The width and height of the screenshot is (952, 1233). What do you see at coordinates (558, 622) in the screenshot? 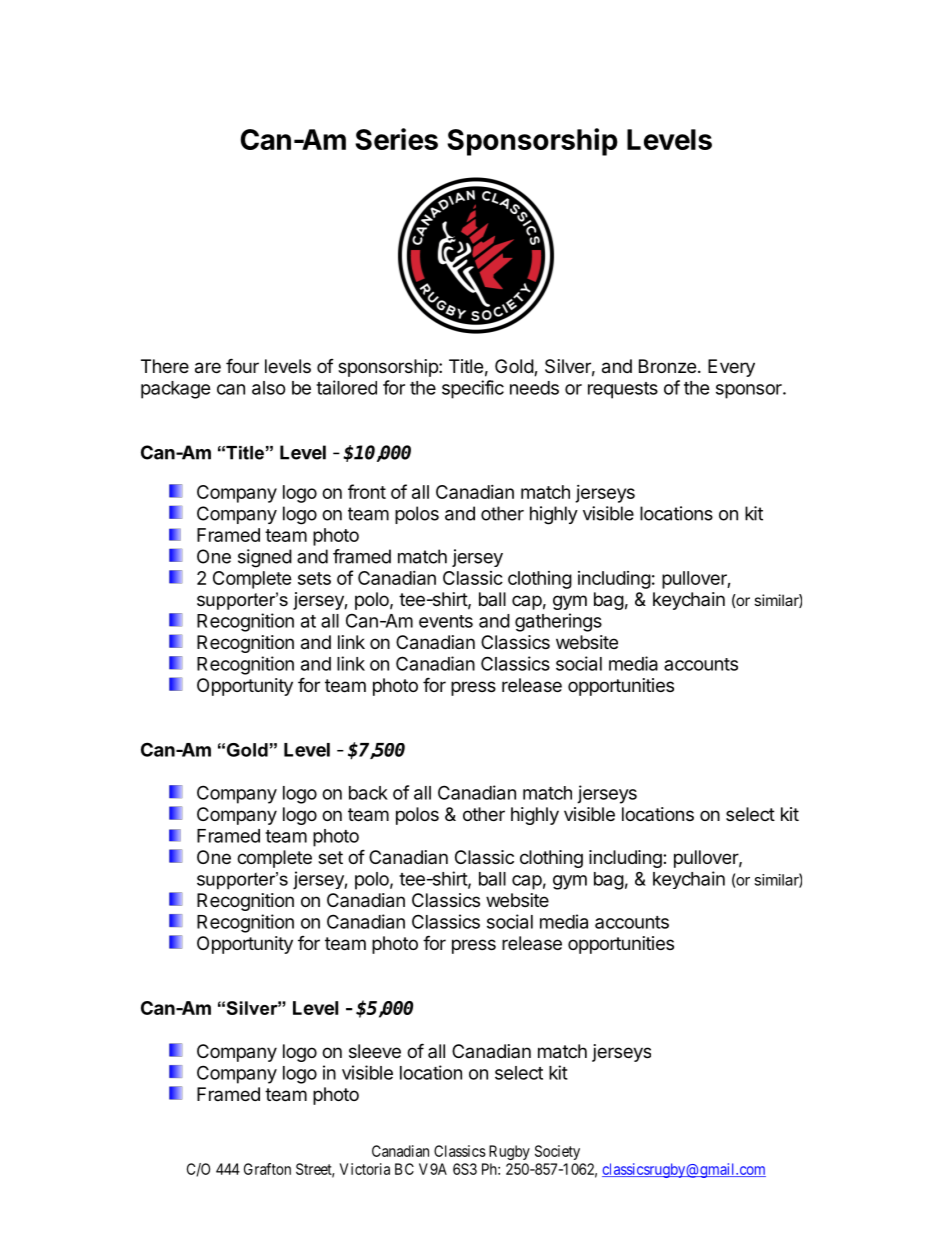
I see `gatherings` at bounding box center [558, 622].
